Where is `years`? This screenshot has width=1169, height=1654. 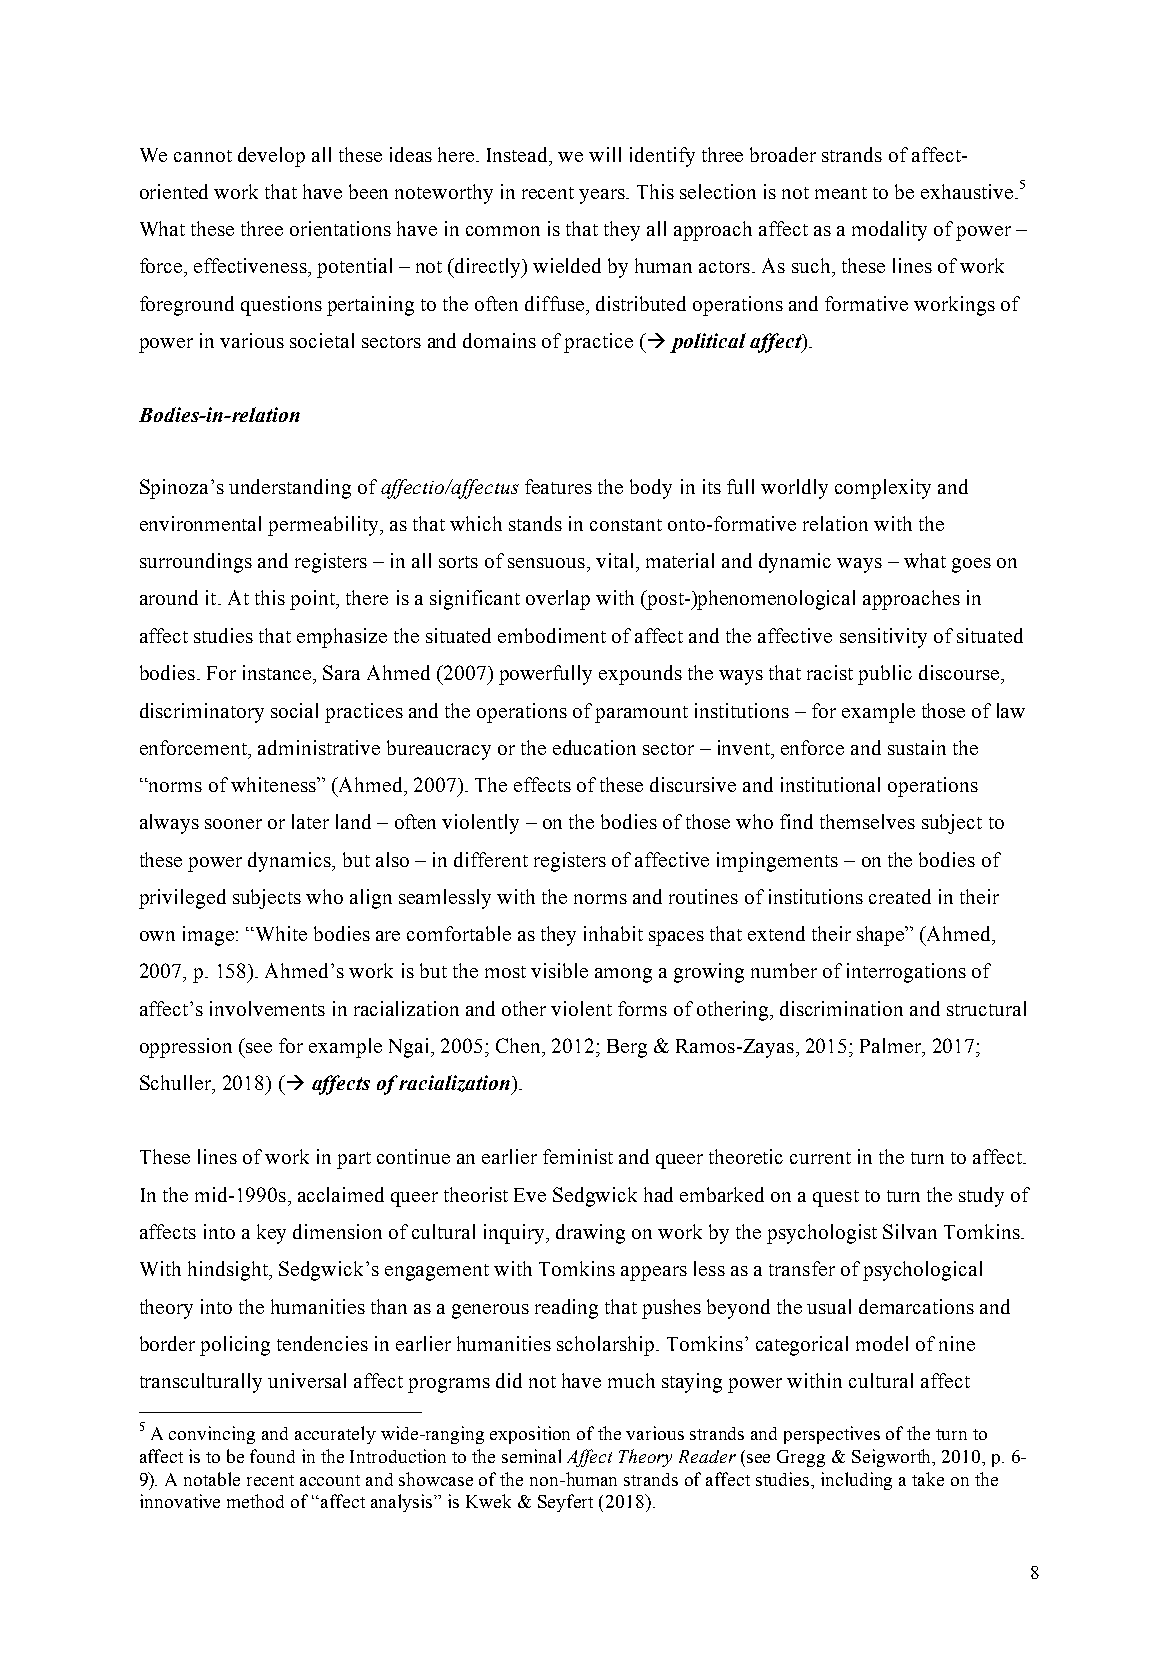
years is located at coordinates (603, 196).
